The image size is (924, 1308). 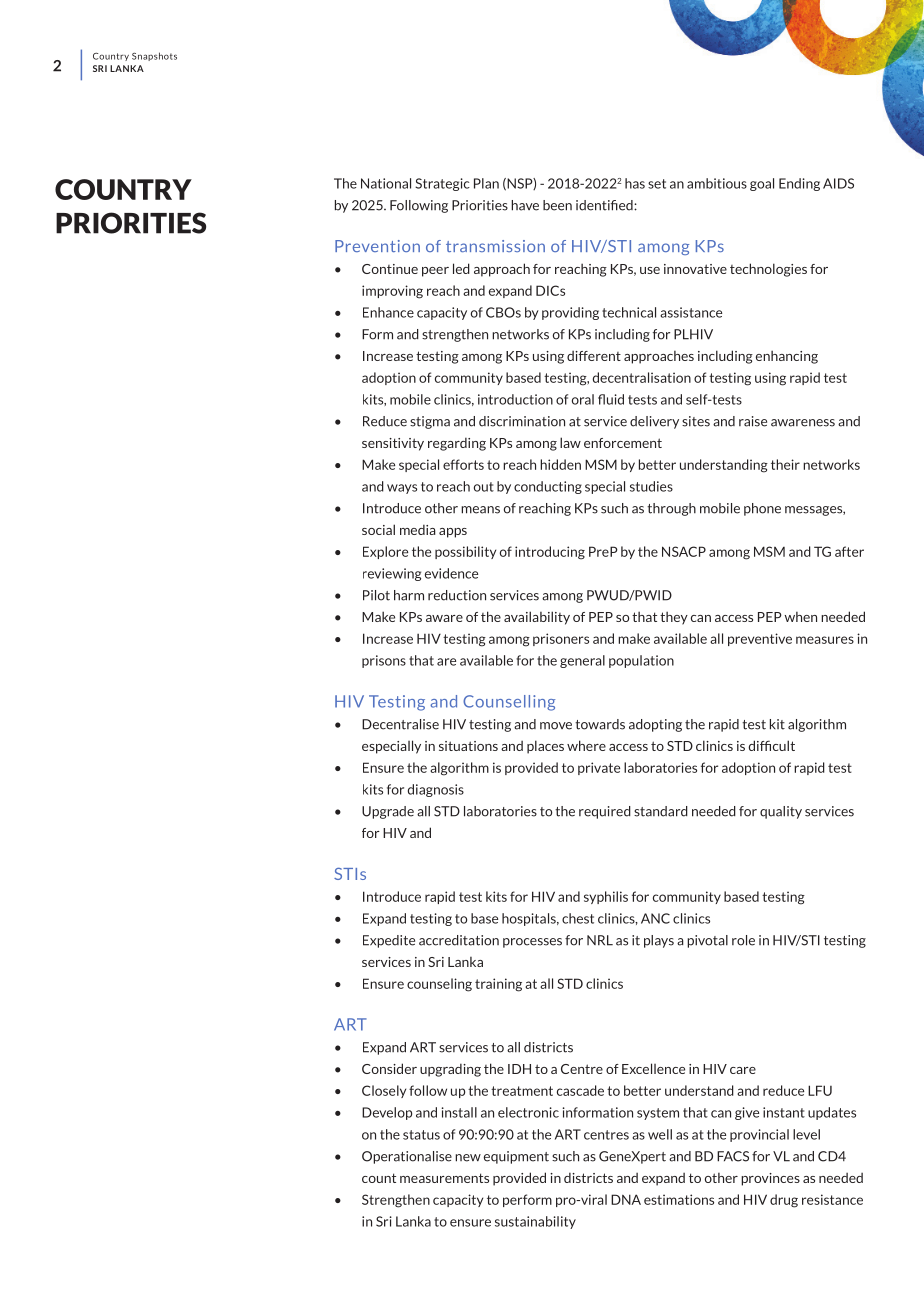 What do you see at coordinates (389, 941) in the screenshot?
I see `Expedite` at bounding box center [389, 941].
